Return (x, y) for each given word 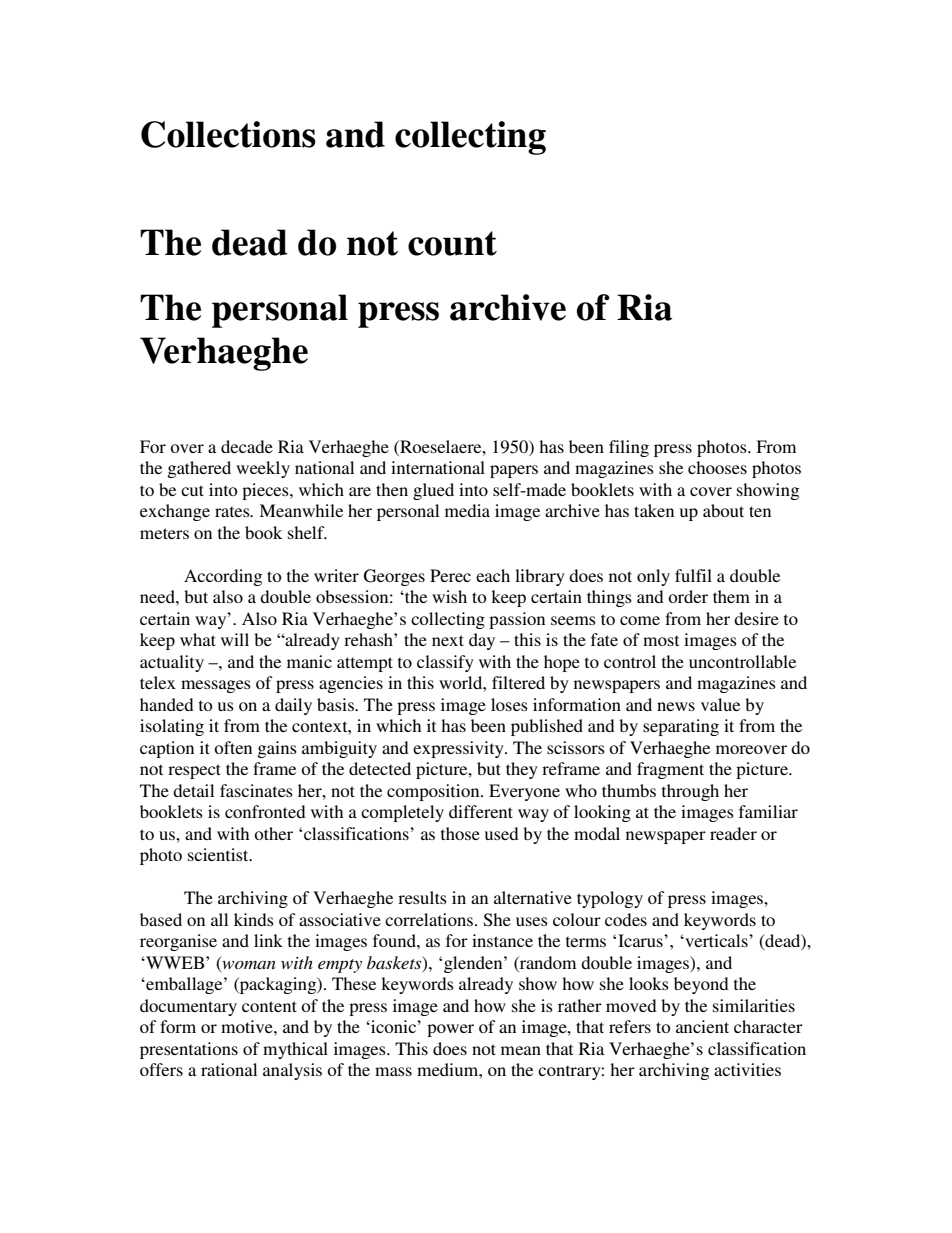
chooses (717, 467)
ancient (702, 1026)
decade (247, 446)
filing (629, 448)
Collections (228, 134)
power (450, 1030)
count (452, 243)
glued (433, 491)
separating (681, 727)
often (233, 747)
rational (229, 1069)
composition (434, 792)
